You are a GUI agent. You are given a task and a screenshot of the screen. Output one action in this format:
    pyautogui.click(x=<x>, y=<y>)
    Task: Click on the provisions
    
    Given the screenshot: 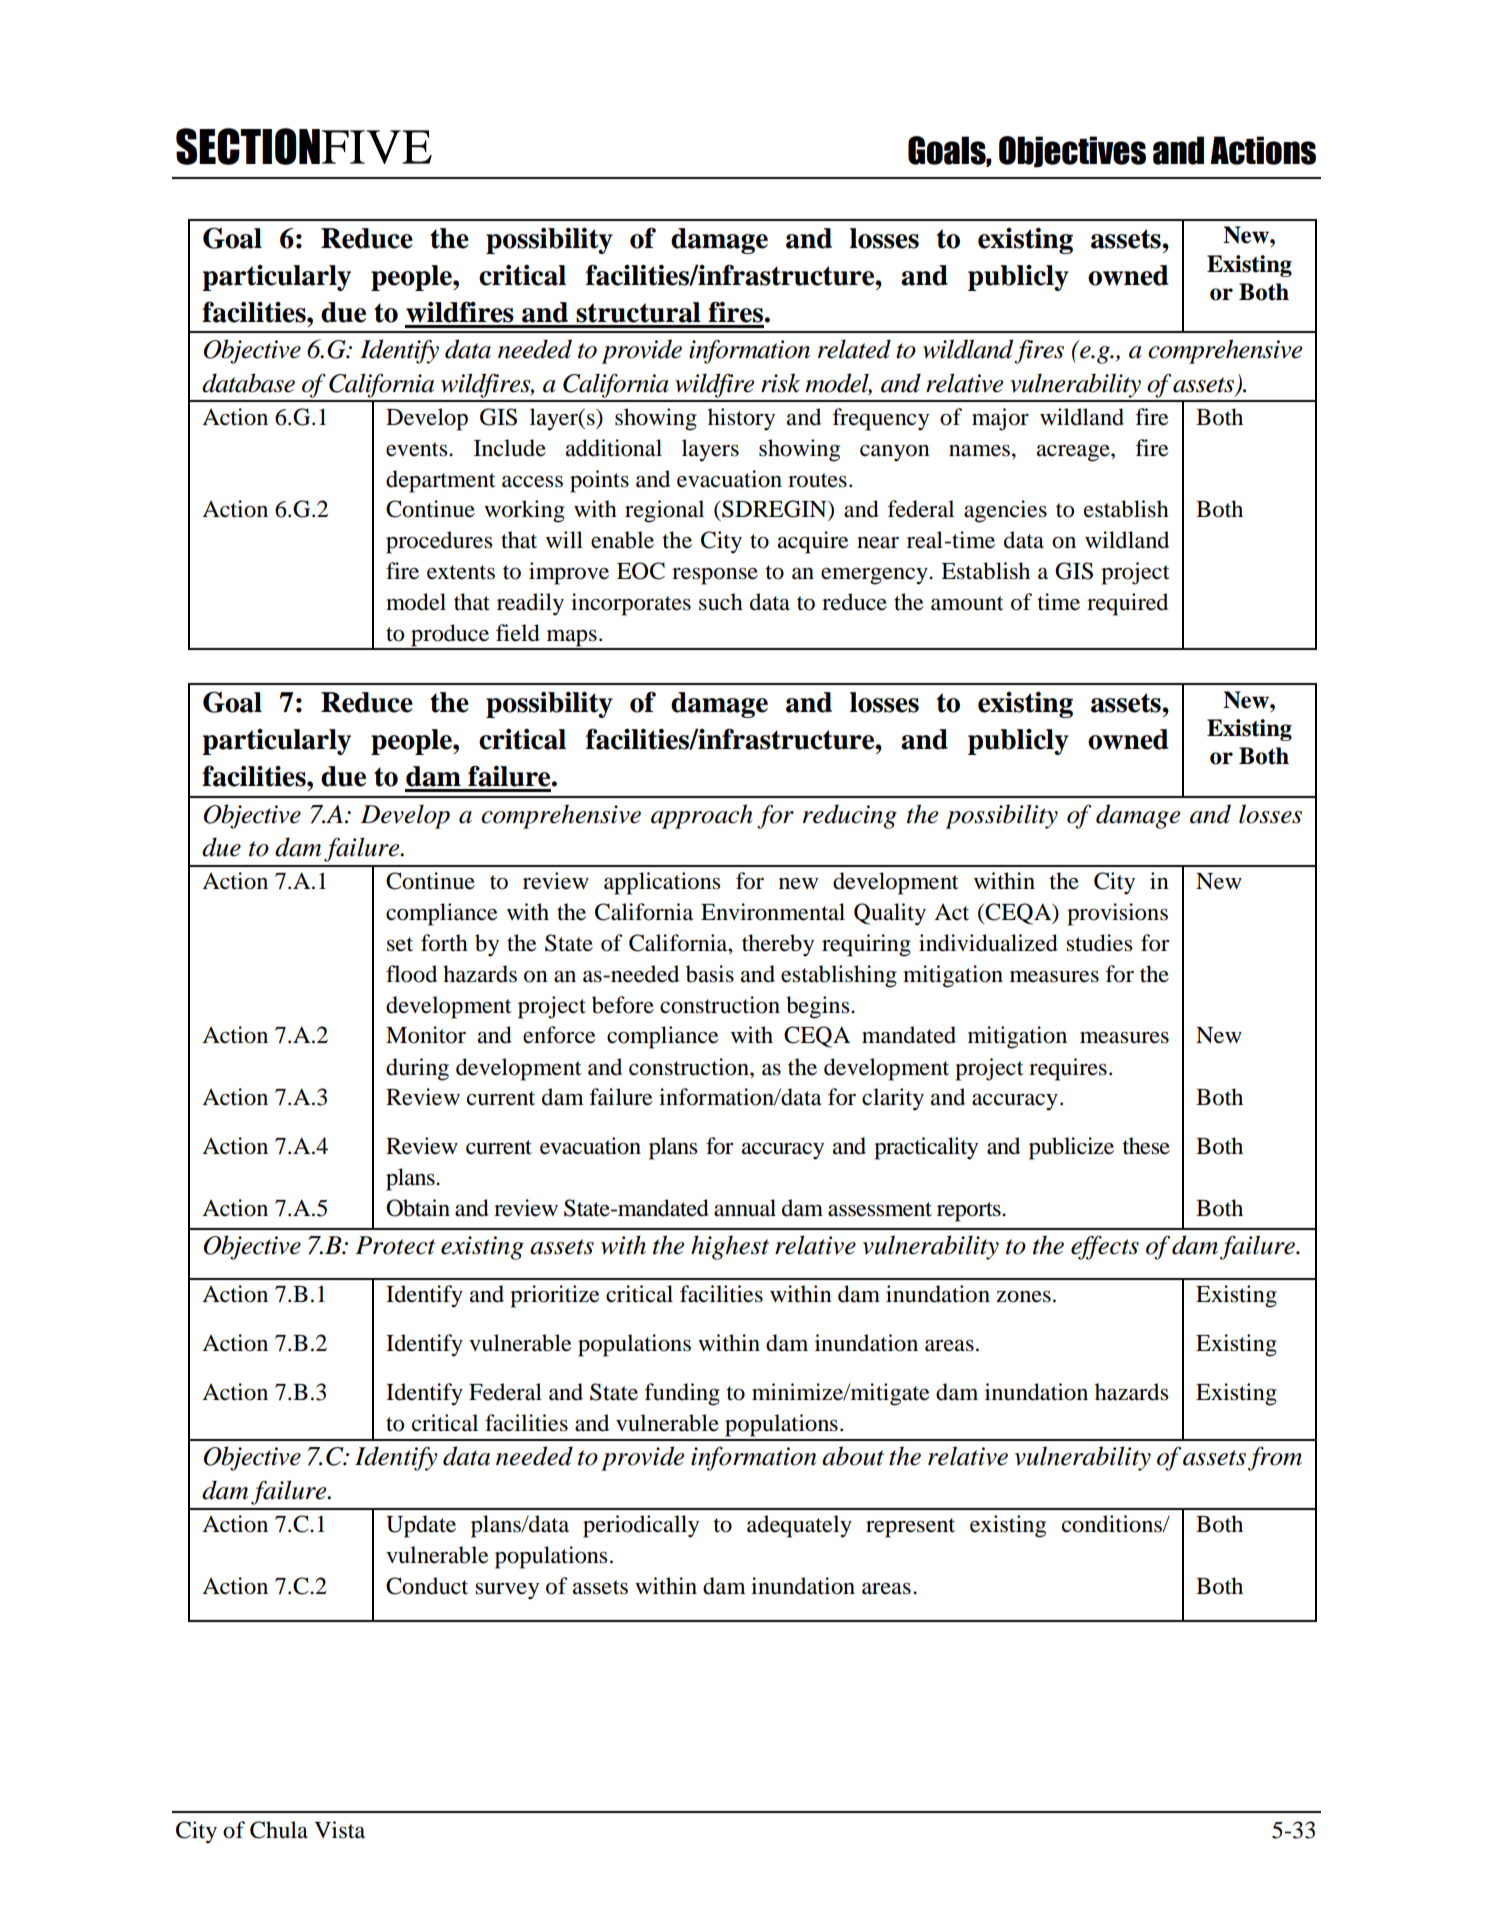 What is the action you would take?
    pyautogui.click(x=1117, y=914)
